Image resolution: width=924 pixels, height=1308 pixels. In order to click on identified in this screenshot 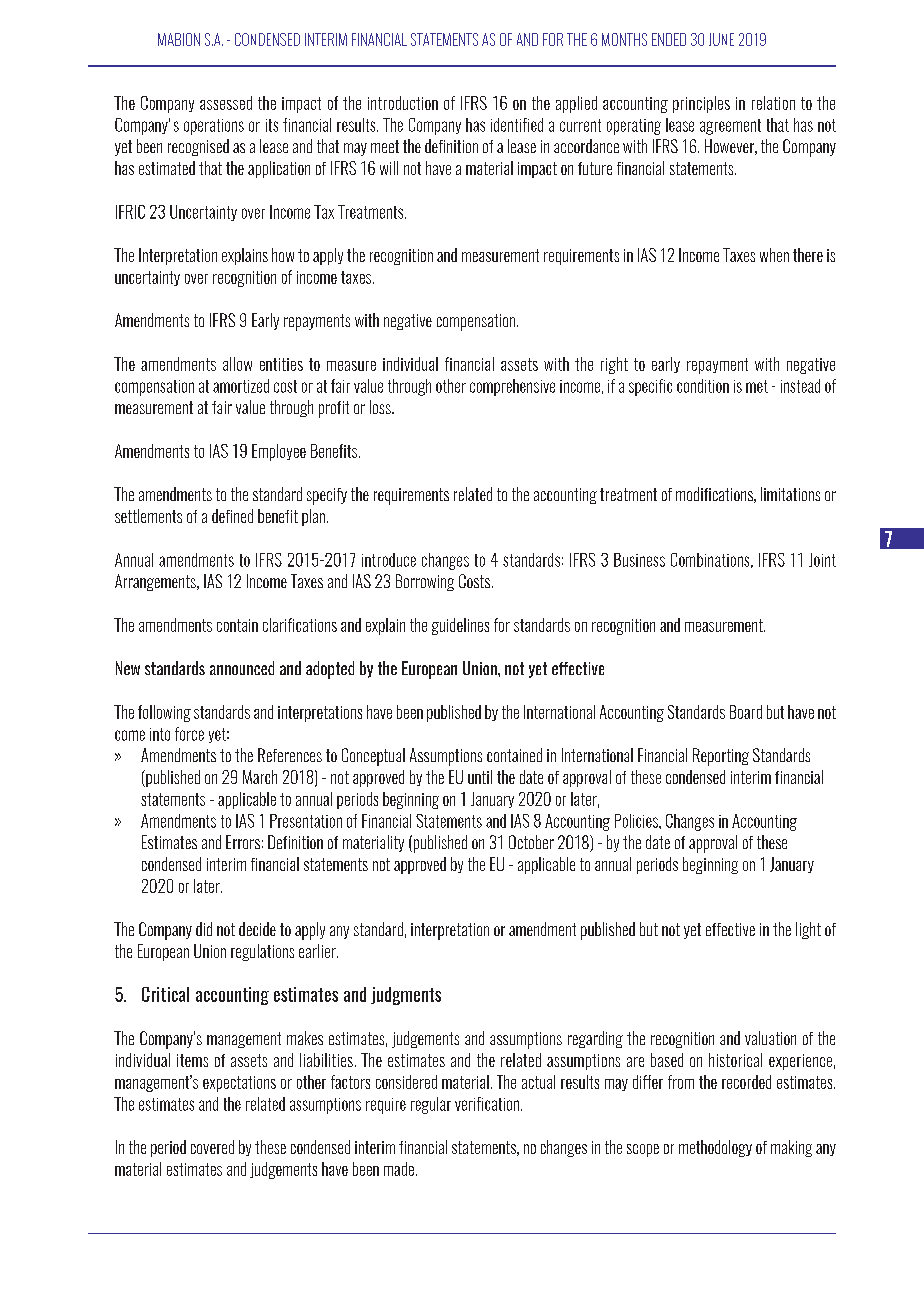, I will do `click(517, 125)`.
